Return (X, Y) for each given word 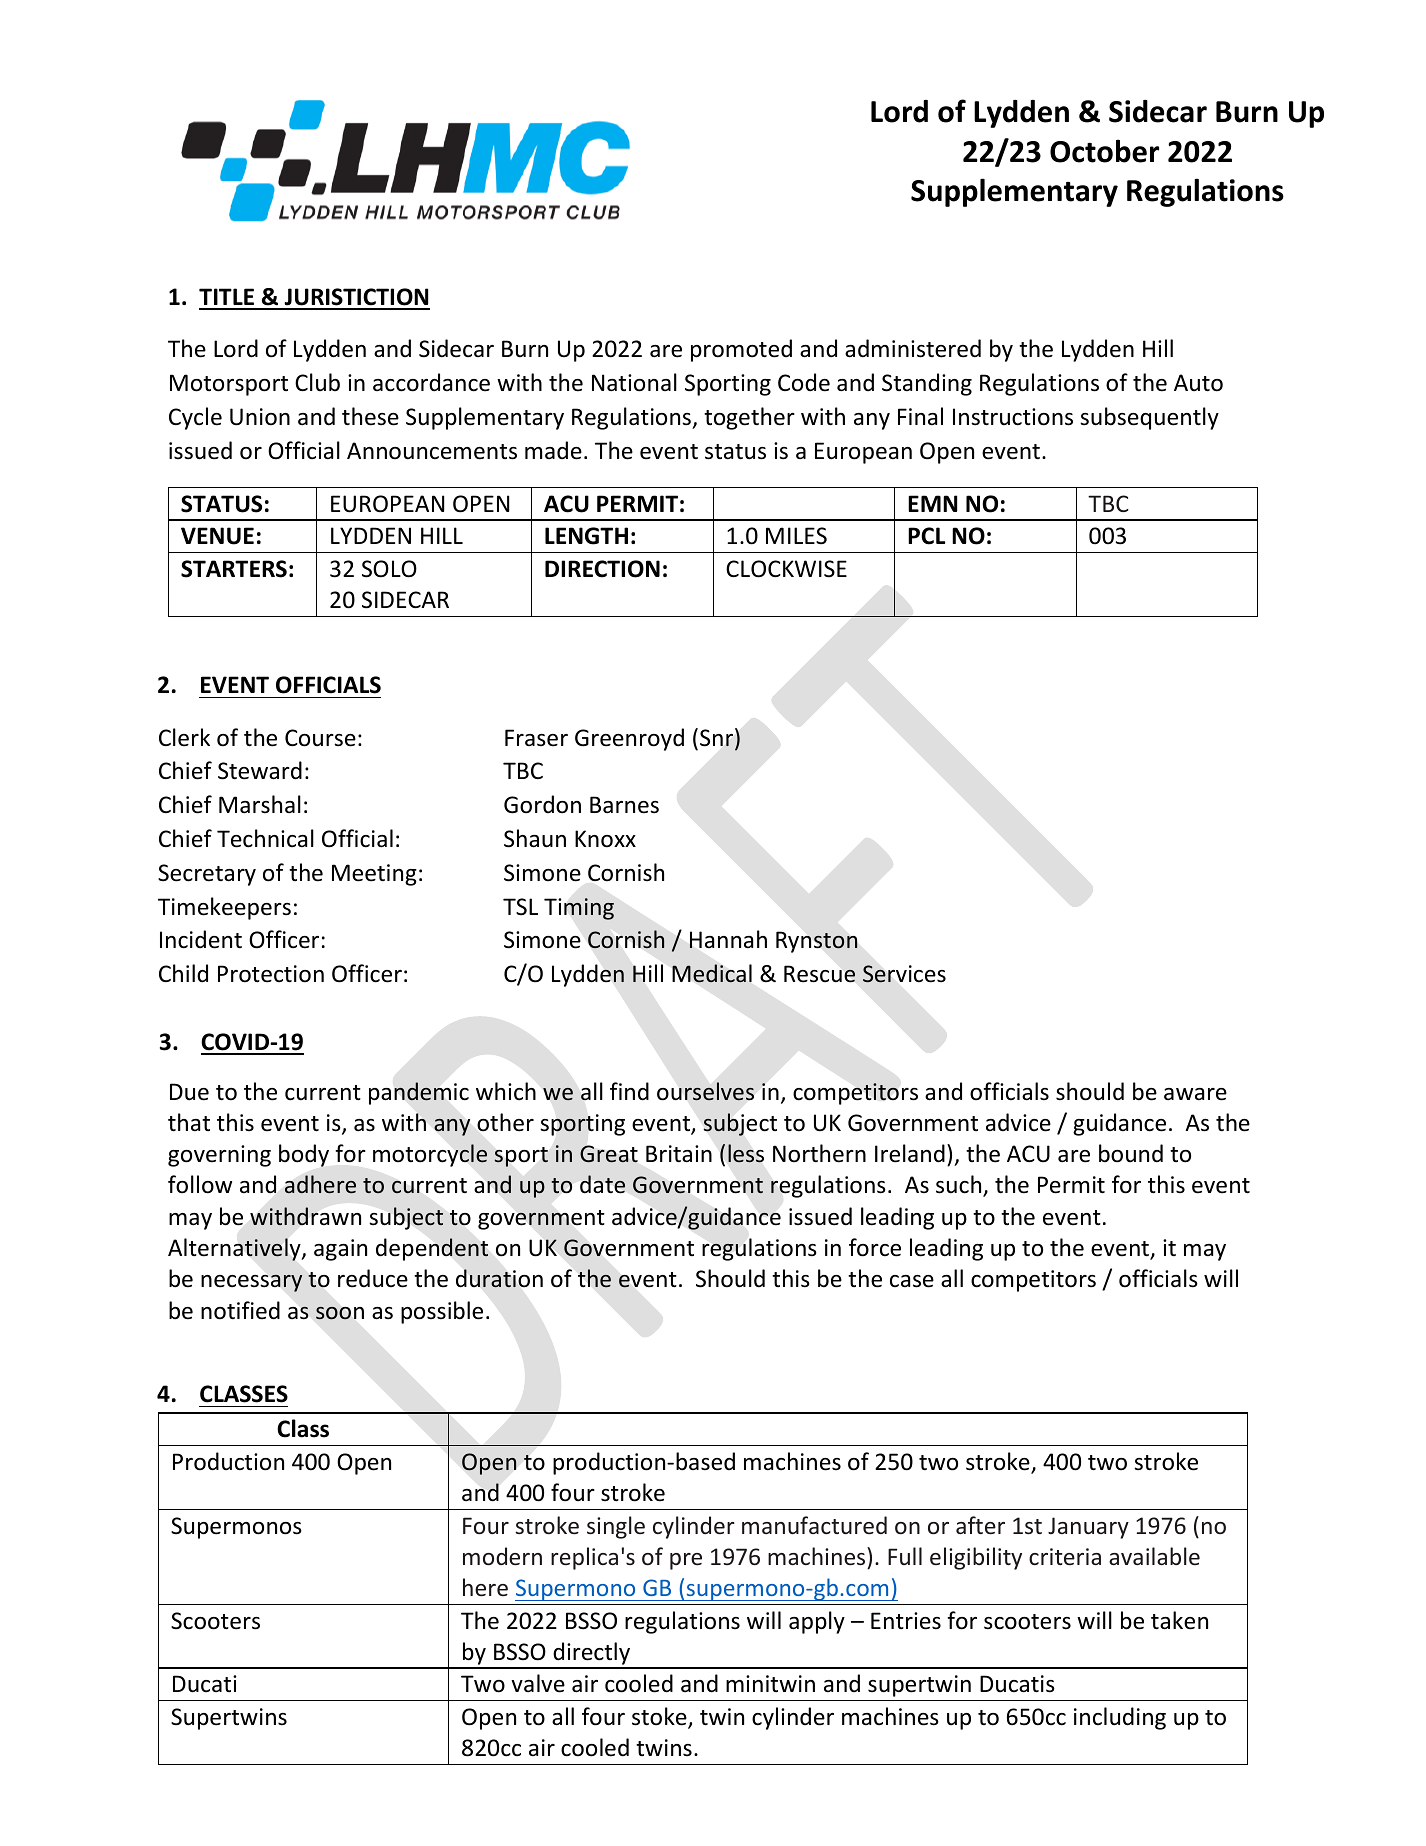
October (1104, 151)
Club (317, 382)
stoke (660, 1717)
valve (538, 1683)
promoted (741, 350)
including (1120, 1718)
